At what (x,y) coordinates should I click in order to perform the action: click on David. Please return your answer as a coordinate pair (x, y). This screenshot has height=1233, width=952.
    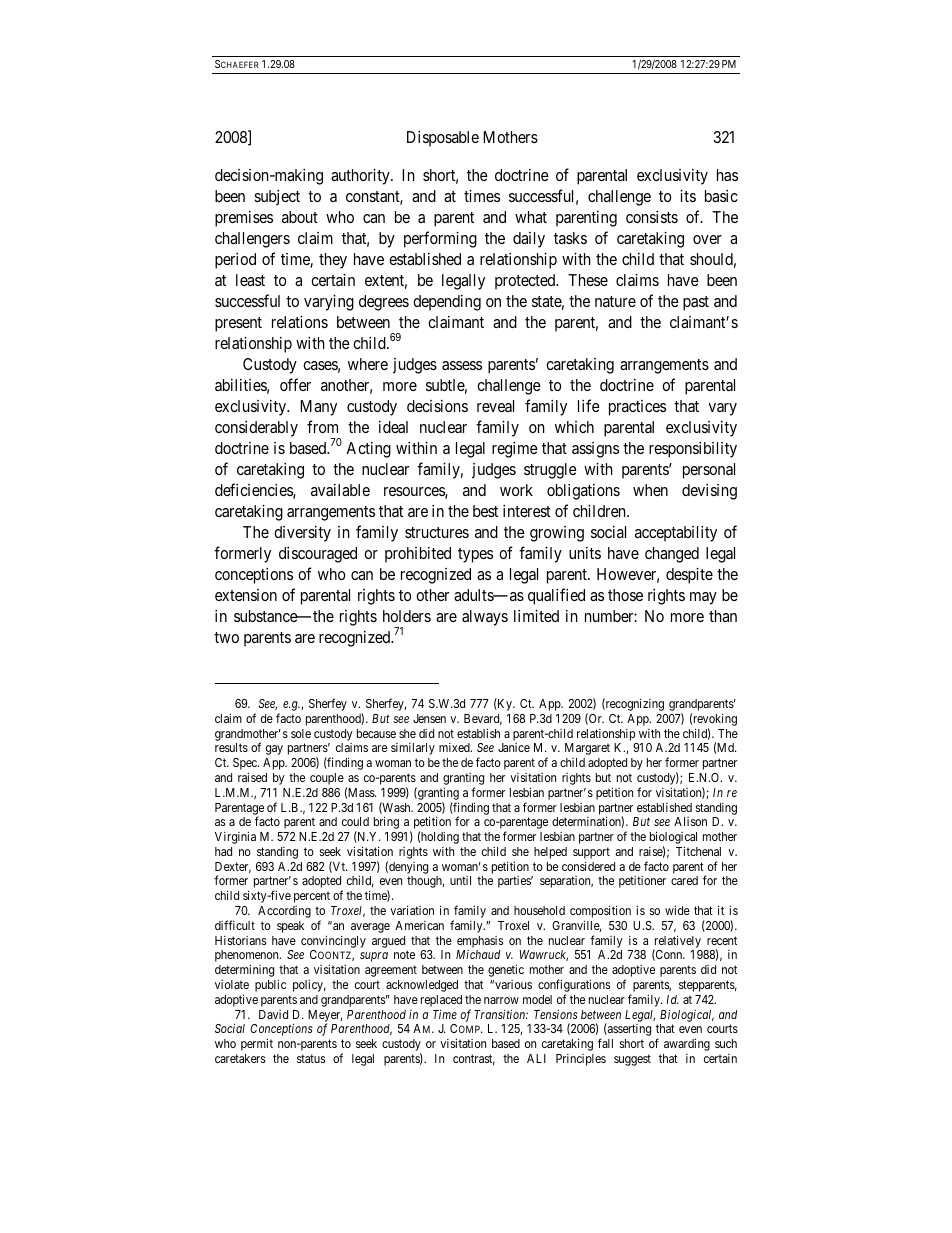
    Looking at the image, I should click on (273, 1014).
